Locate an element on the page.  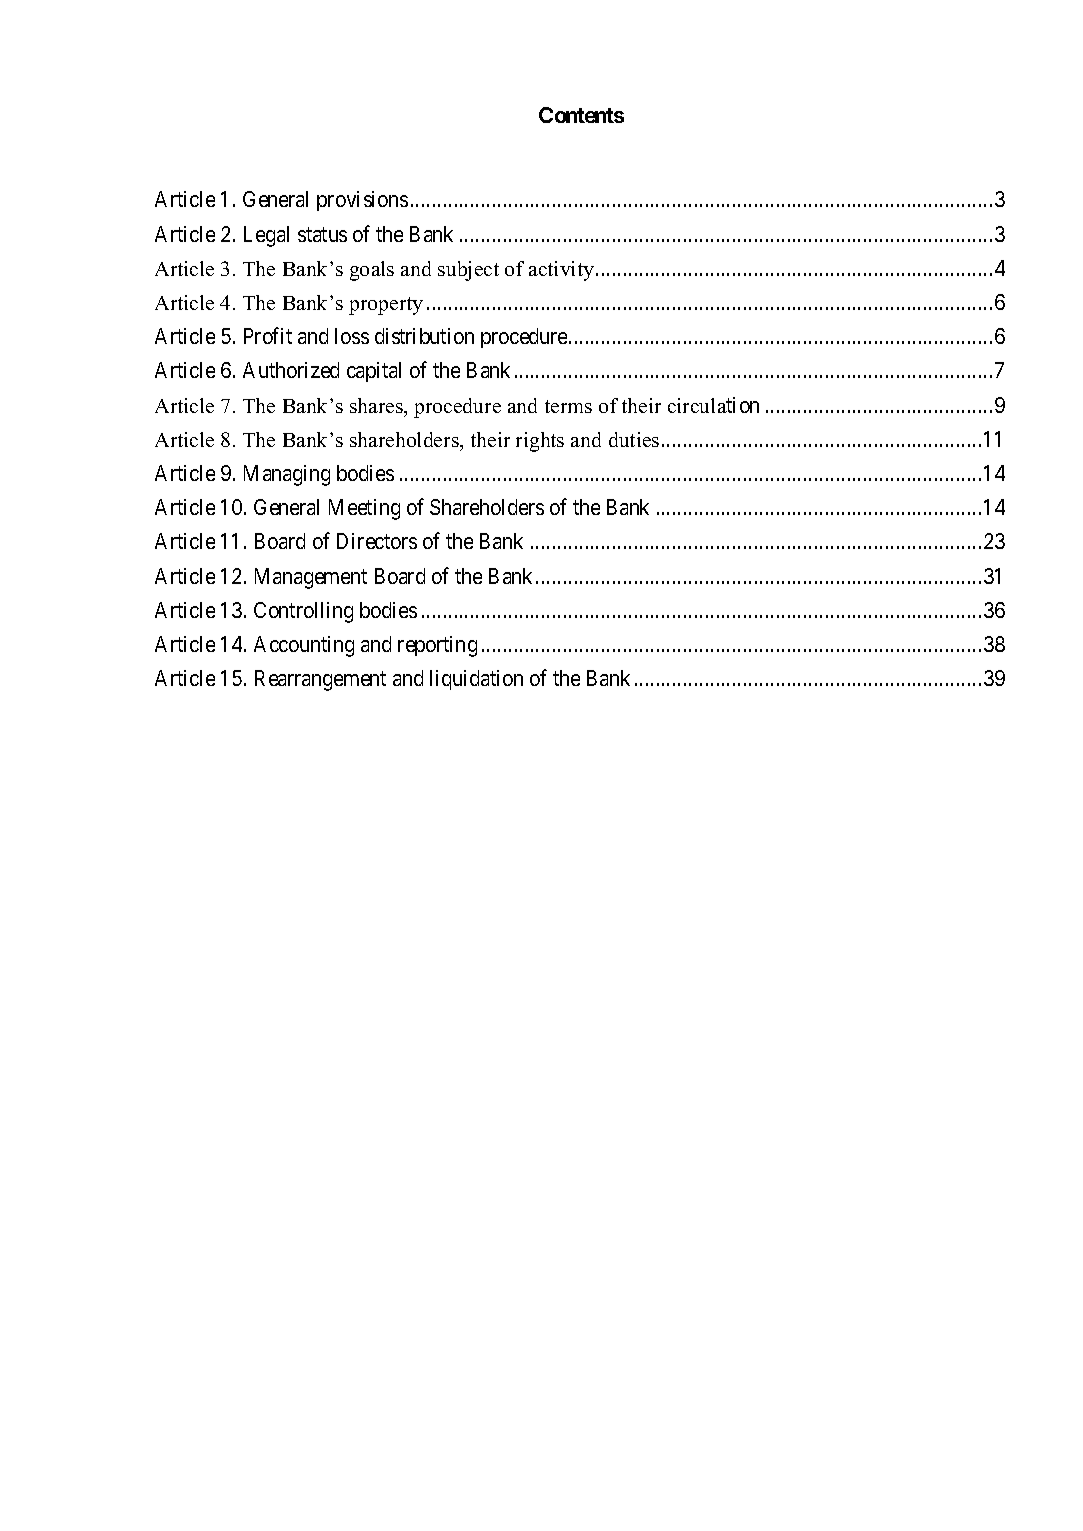
Managing is located at coordinates (287, 475).
